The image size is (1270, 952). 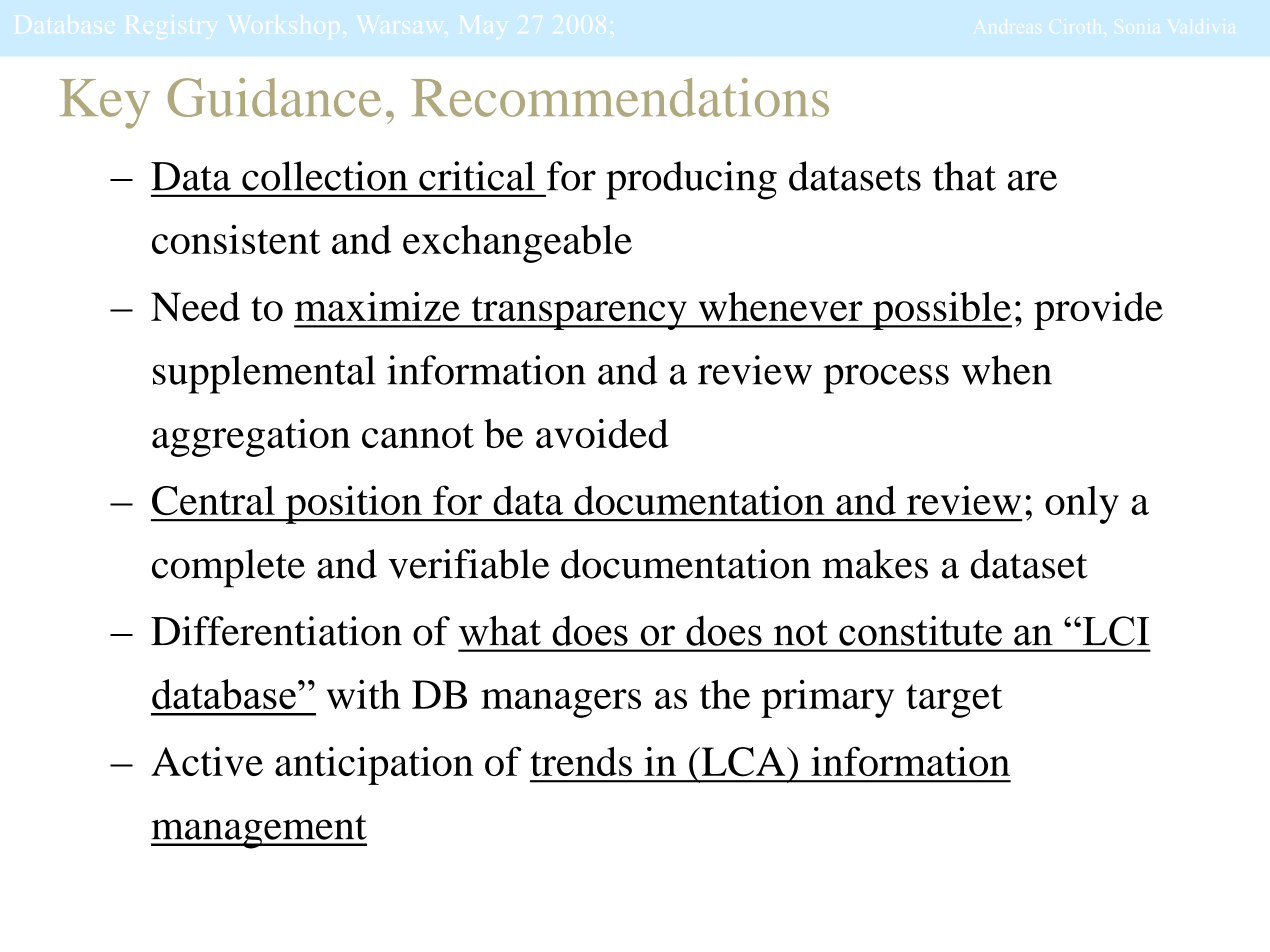 What do you see at coordinates (620, 97) in the page?
I see `Recommendations` at bounding box center [620, 97].
